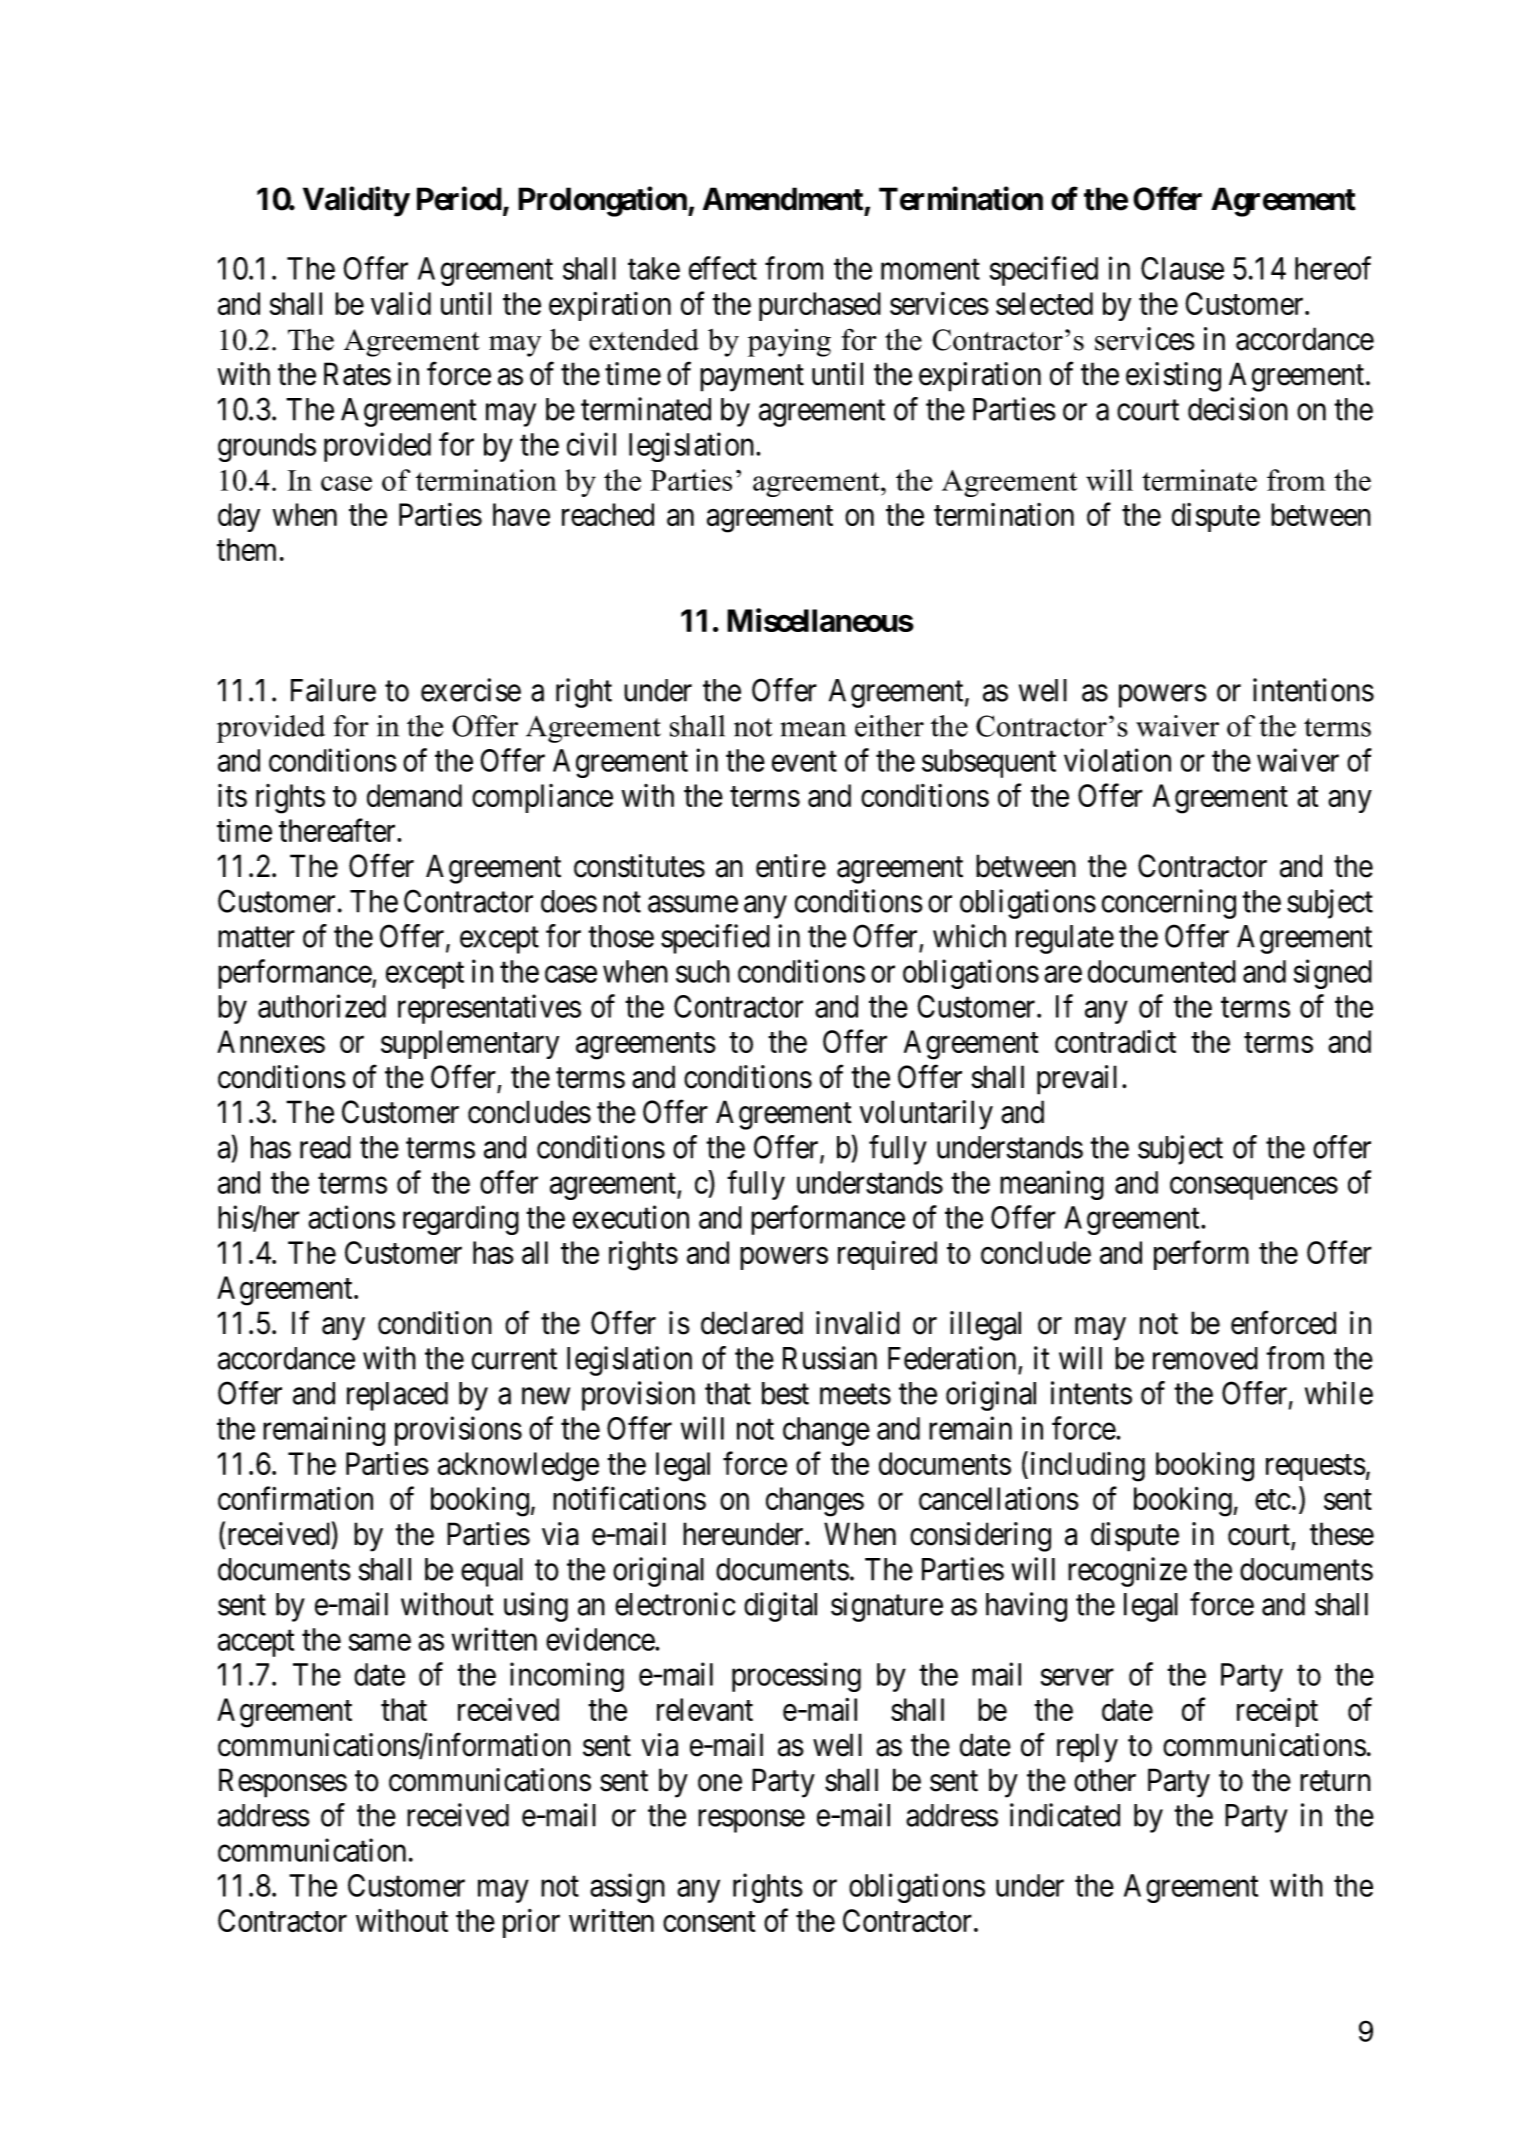 The height and width of the page is (2144, 1517). I want to click on contradict, so click(1115, 1041).
